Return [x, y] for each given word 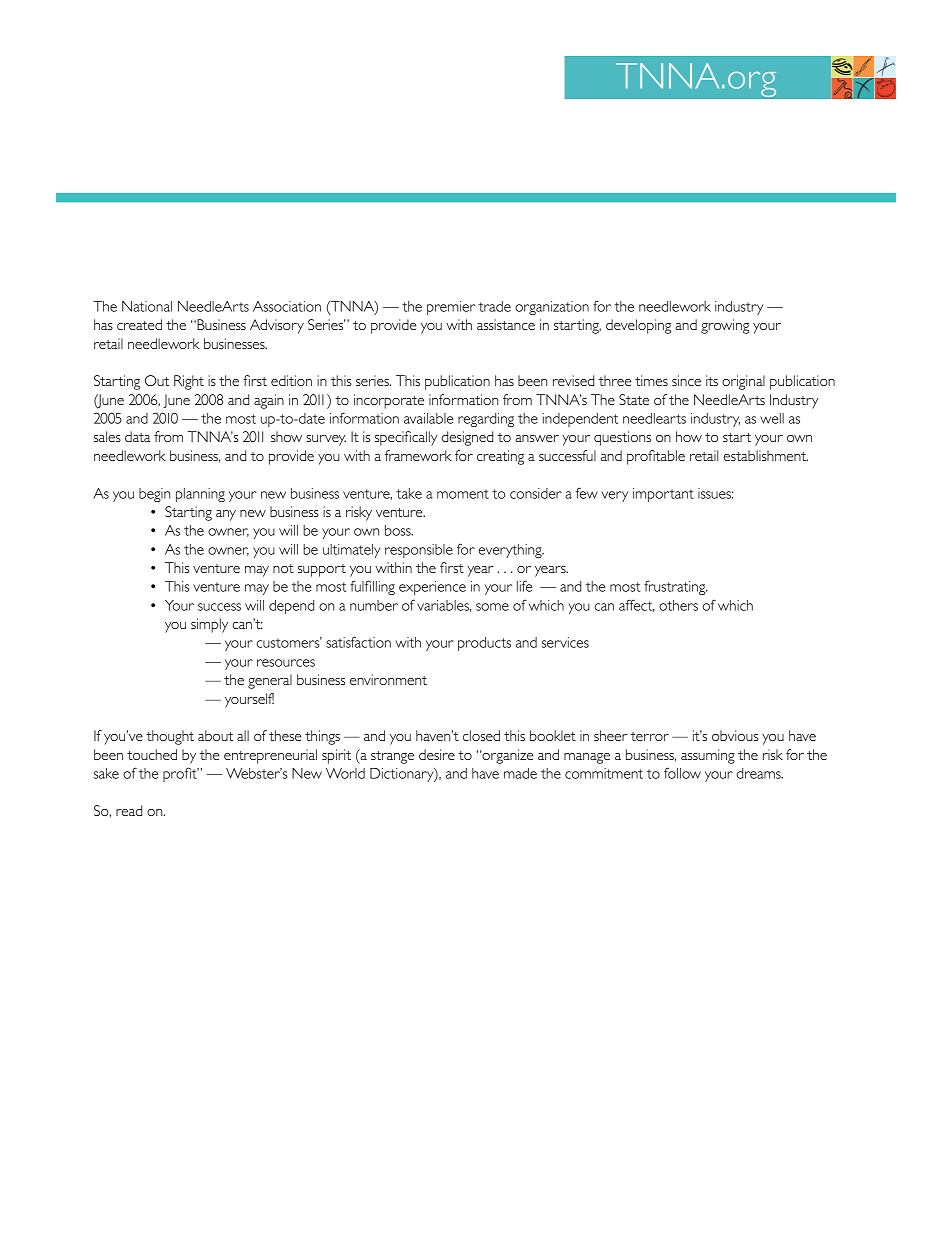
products [484, 644]
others [678, 605]
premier [451, 308]
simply [209, 625]
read [129, 810]
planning [200, 495]
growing [725, 326]
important [663, 495]
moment [463, 494]
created [139, 324]
